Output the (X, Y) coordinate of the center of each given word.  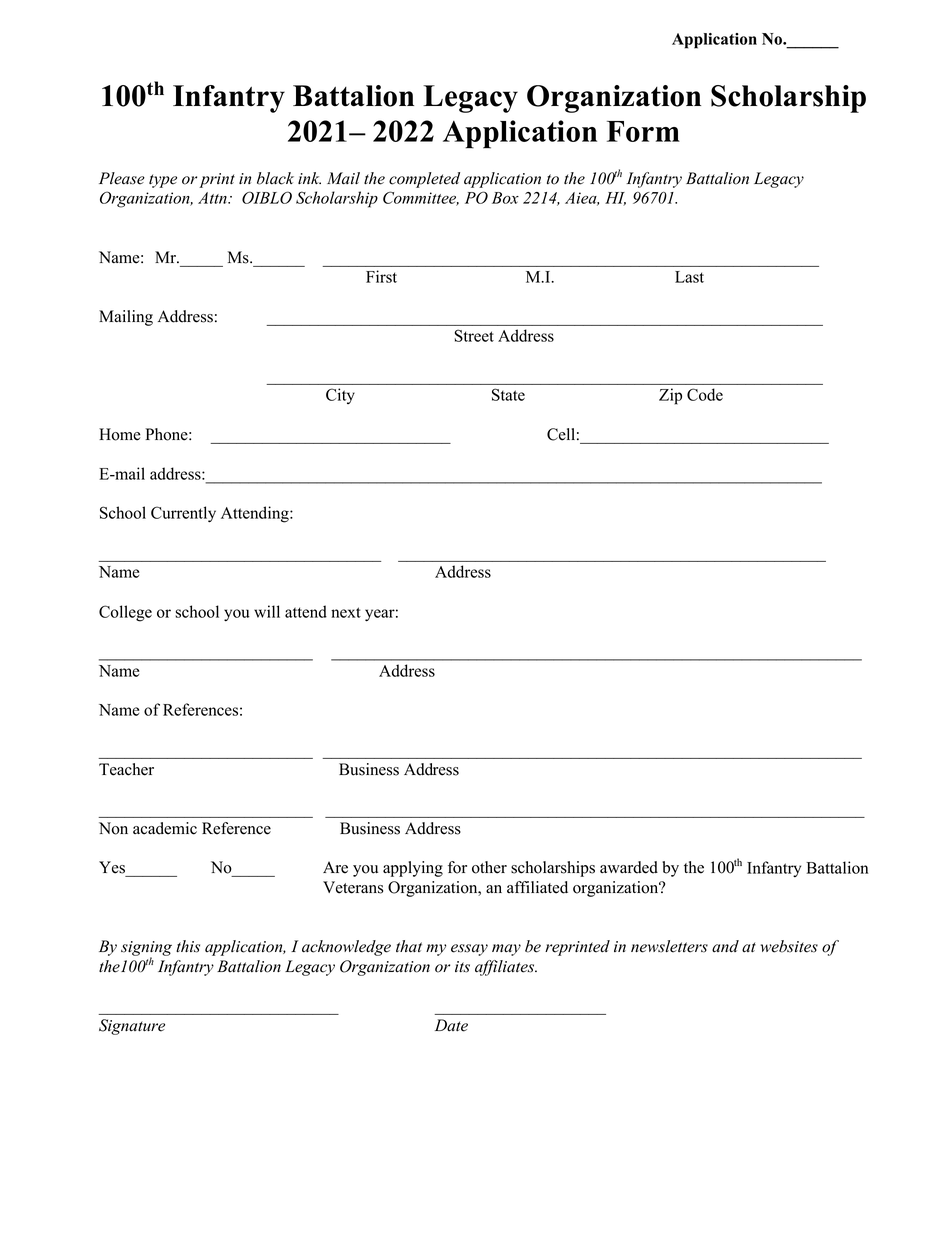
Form (643, 131)
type (163, 181)
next (346, 612)
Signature (132, 1027)
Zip (670, 396)
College (125, 613)
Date (451, 1025)
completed (424, 180)
